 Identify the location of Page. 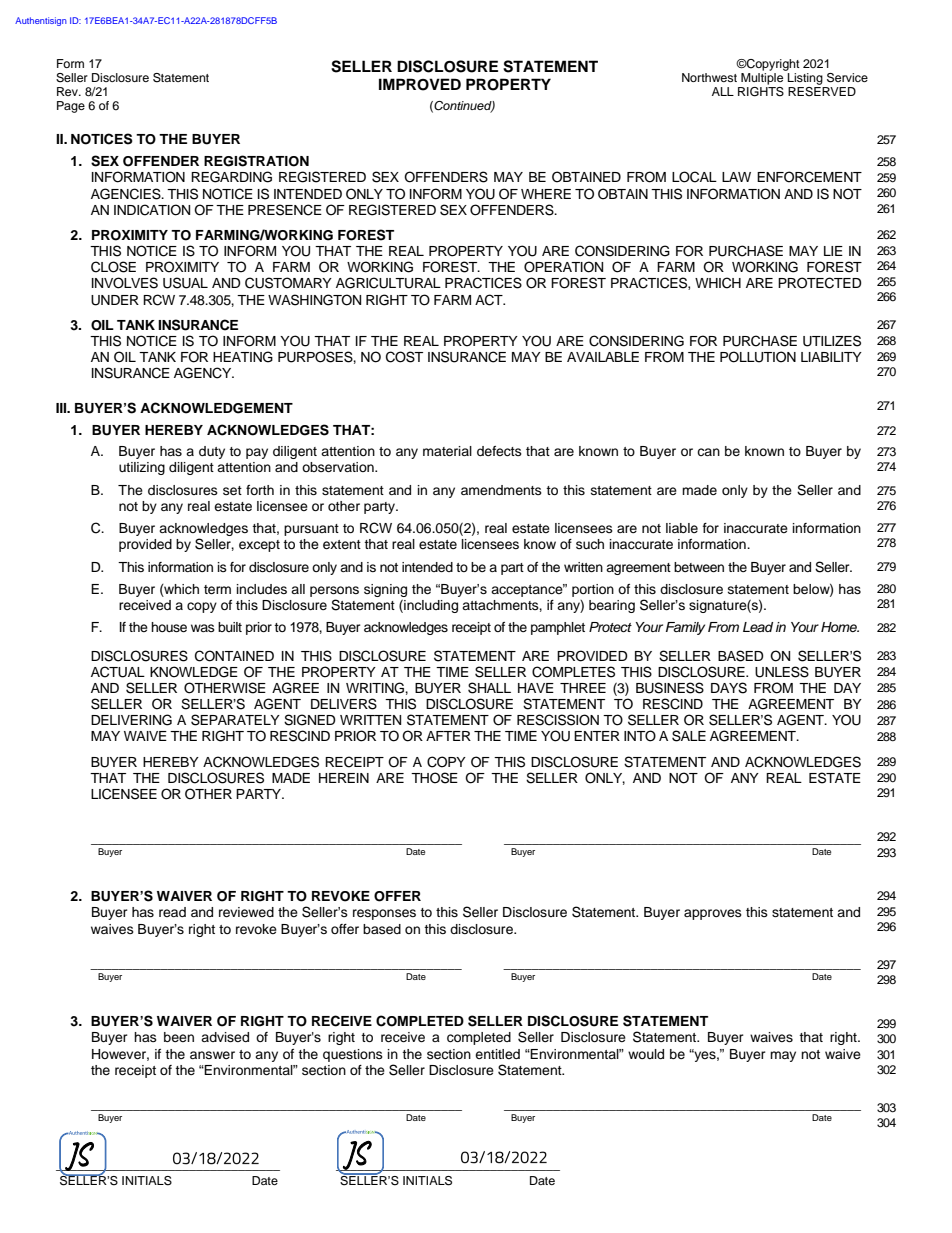
(71, 107).
